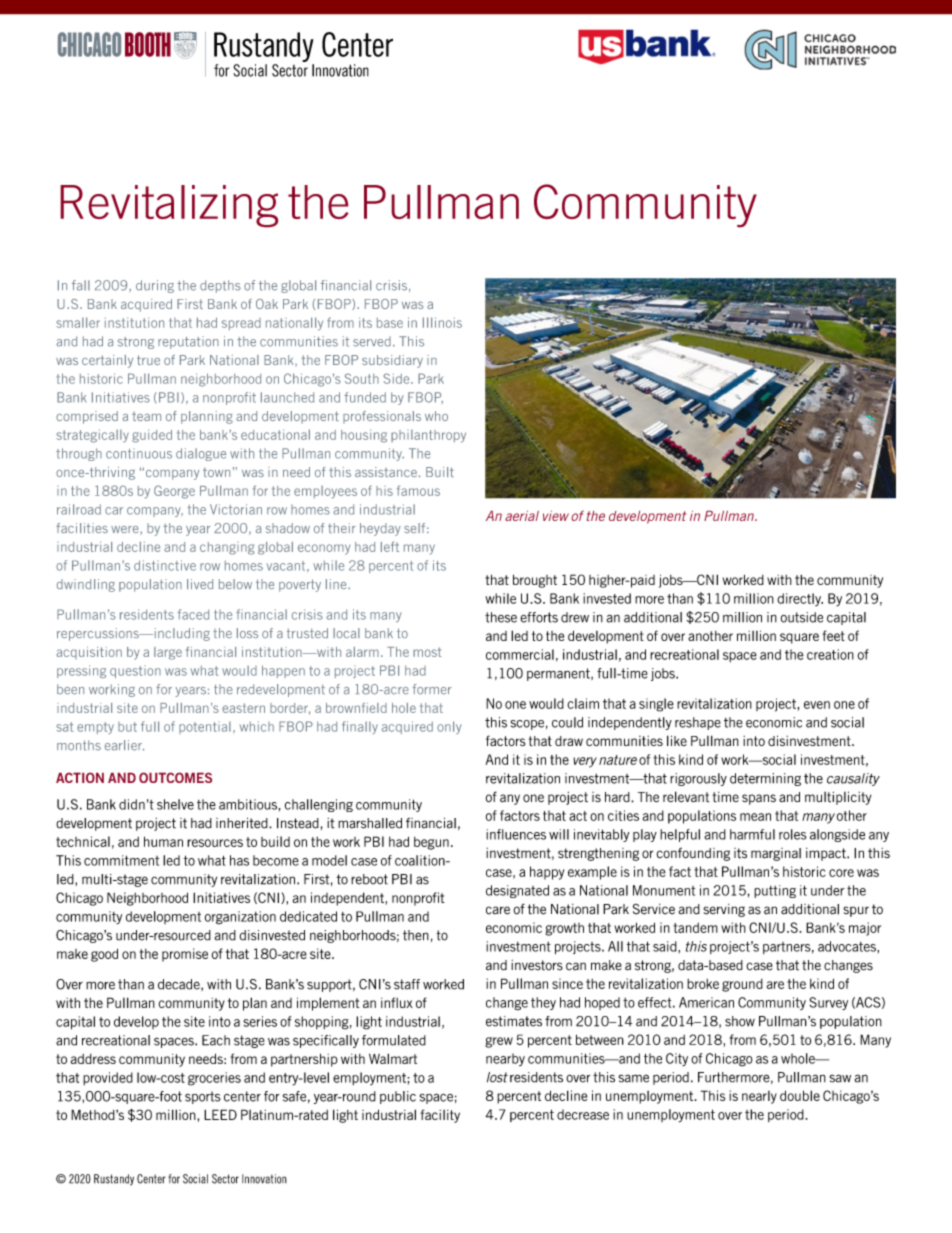 The height and width of the screenshot is (1233, 952). Describe the element at coordinates (163, 841) in the screenshot. I see `human` at that location.
